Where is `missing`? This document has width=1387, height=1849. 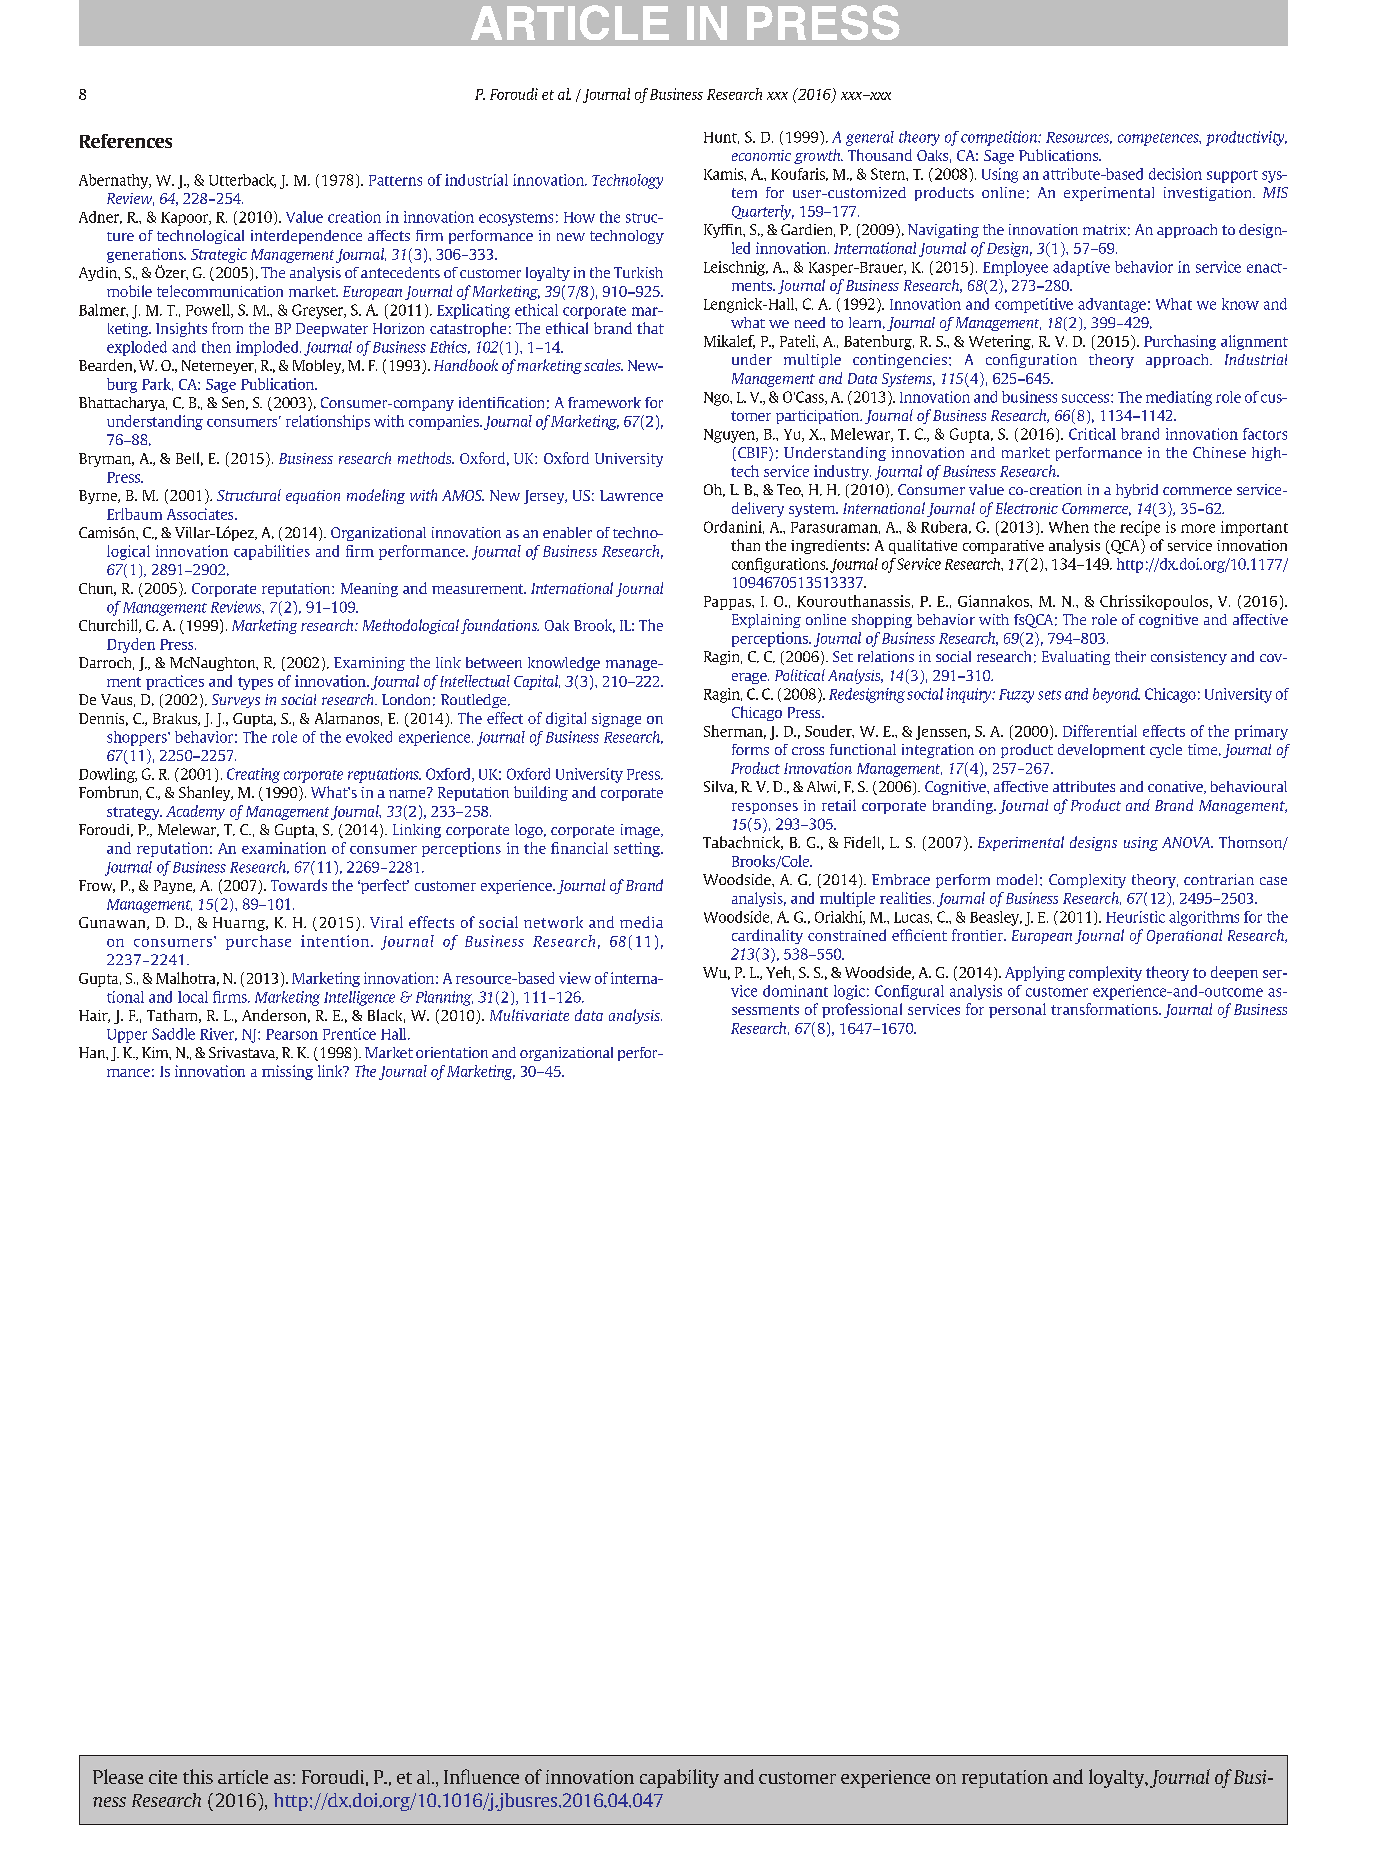
missing is located at coordinates (287, 1072).
